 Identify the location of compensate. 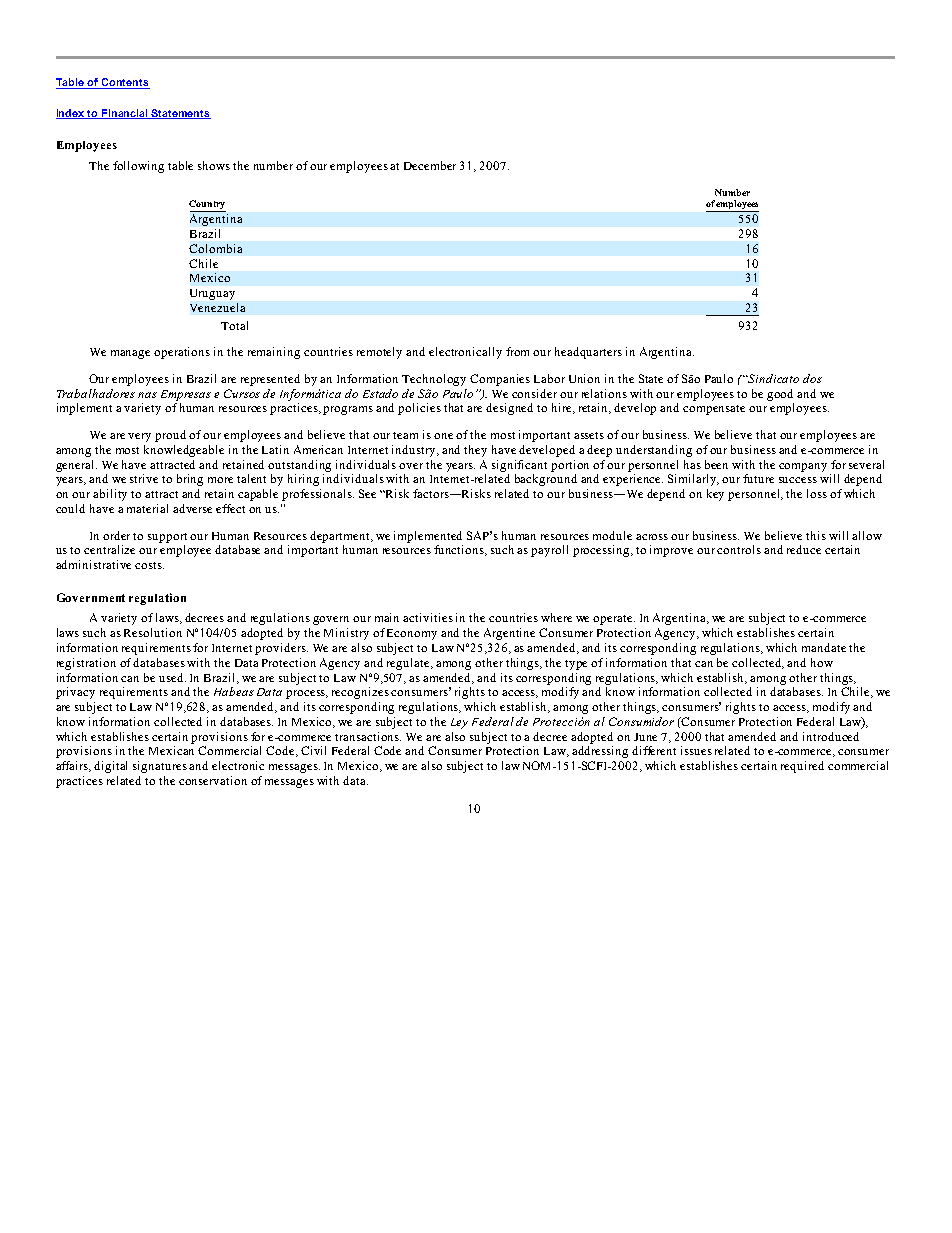
(714, 410).
